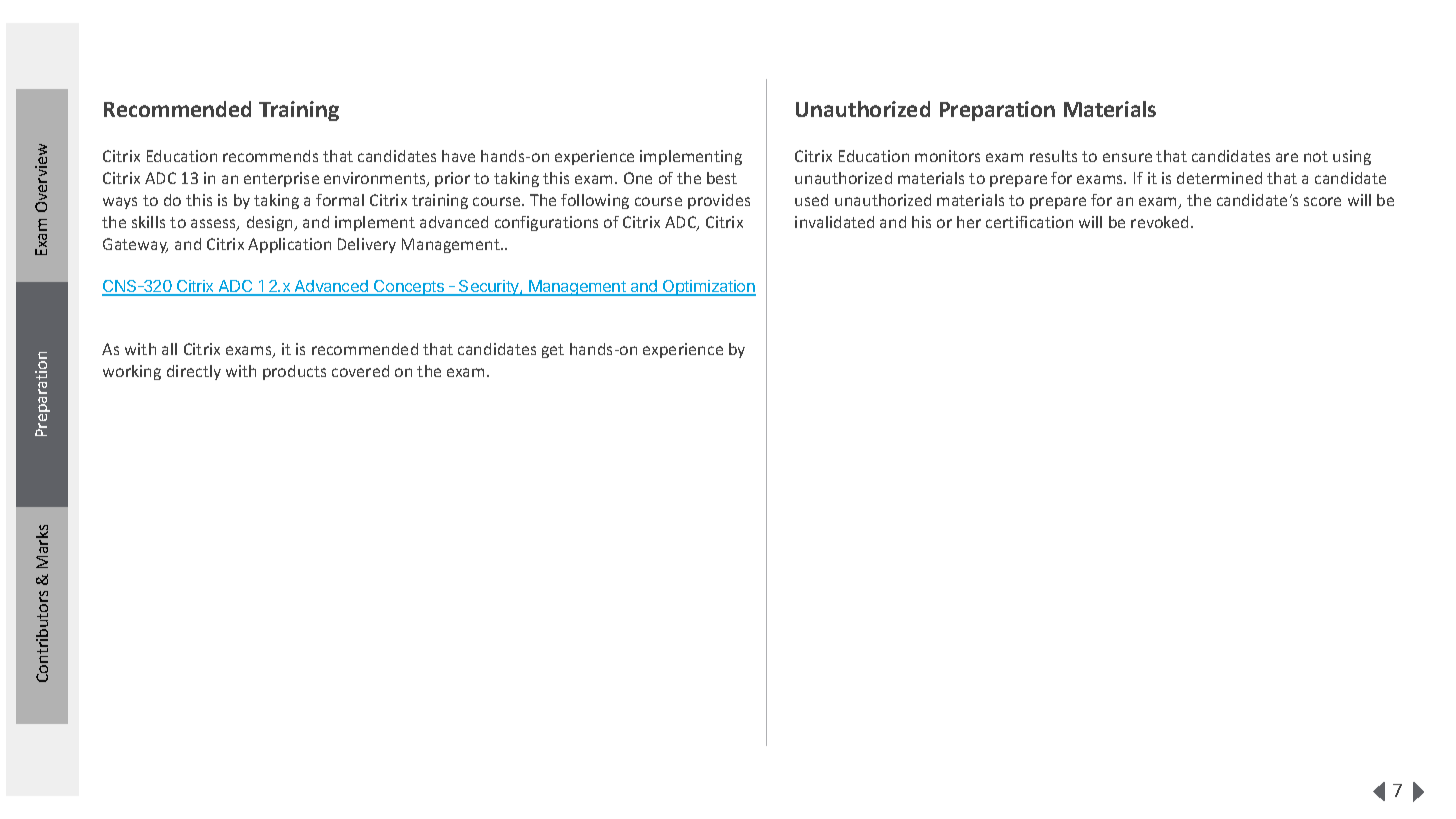 This image has height=819, width=1456. What do you see at coordinates (289, 245) in the image?
I see `Application` at bounding box center [289, 245].
